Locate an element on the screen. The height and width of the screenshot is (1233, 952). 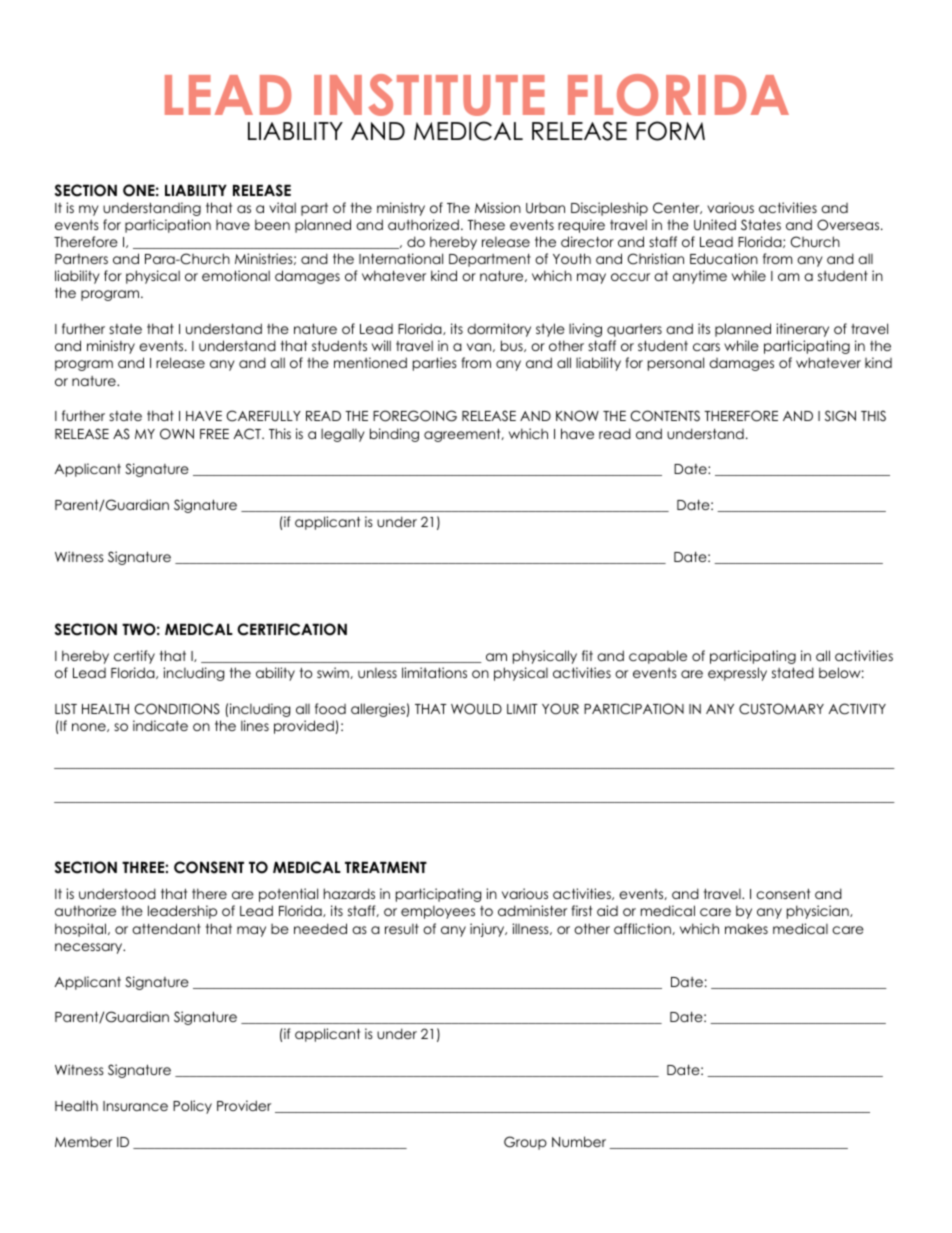
binding is located at coordinates (394, 435).
